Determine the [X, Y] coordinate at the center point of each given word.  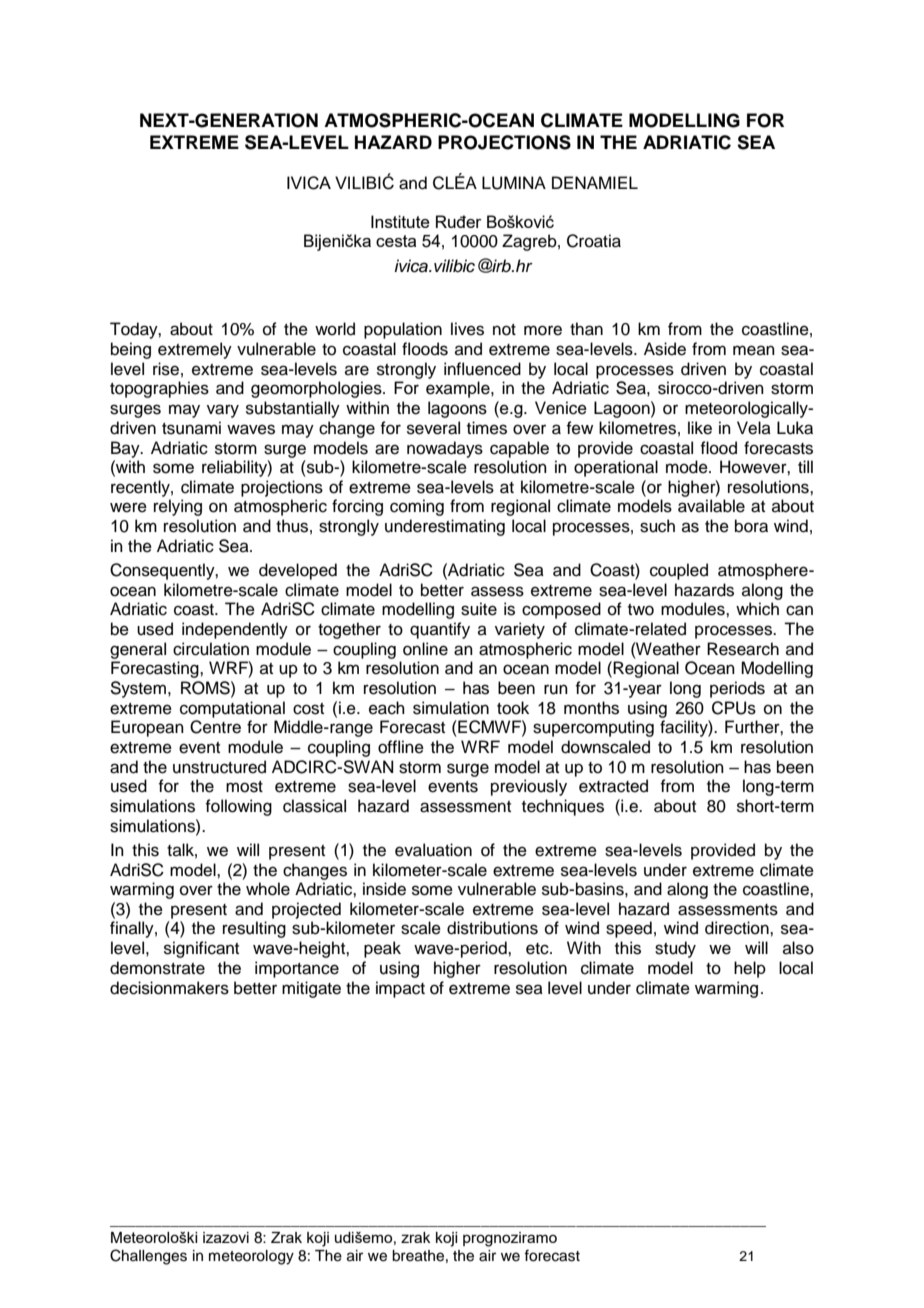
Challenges [148, 1257]
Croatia [594, 241]
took [513, 708]
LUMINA [514, 183]
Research [743, 649]
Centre [215, 727]
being [131, 350]
